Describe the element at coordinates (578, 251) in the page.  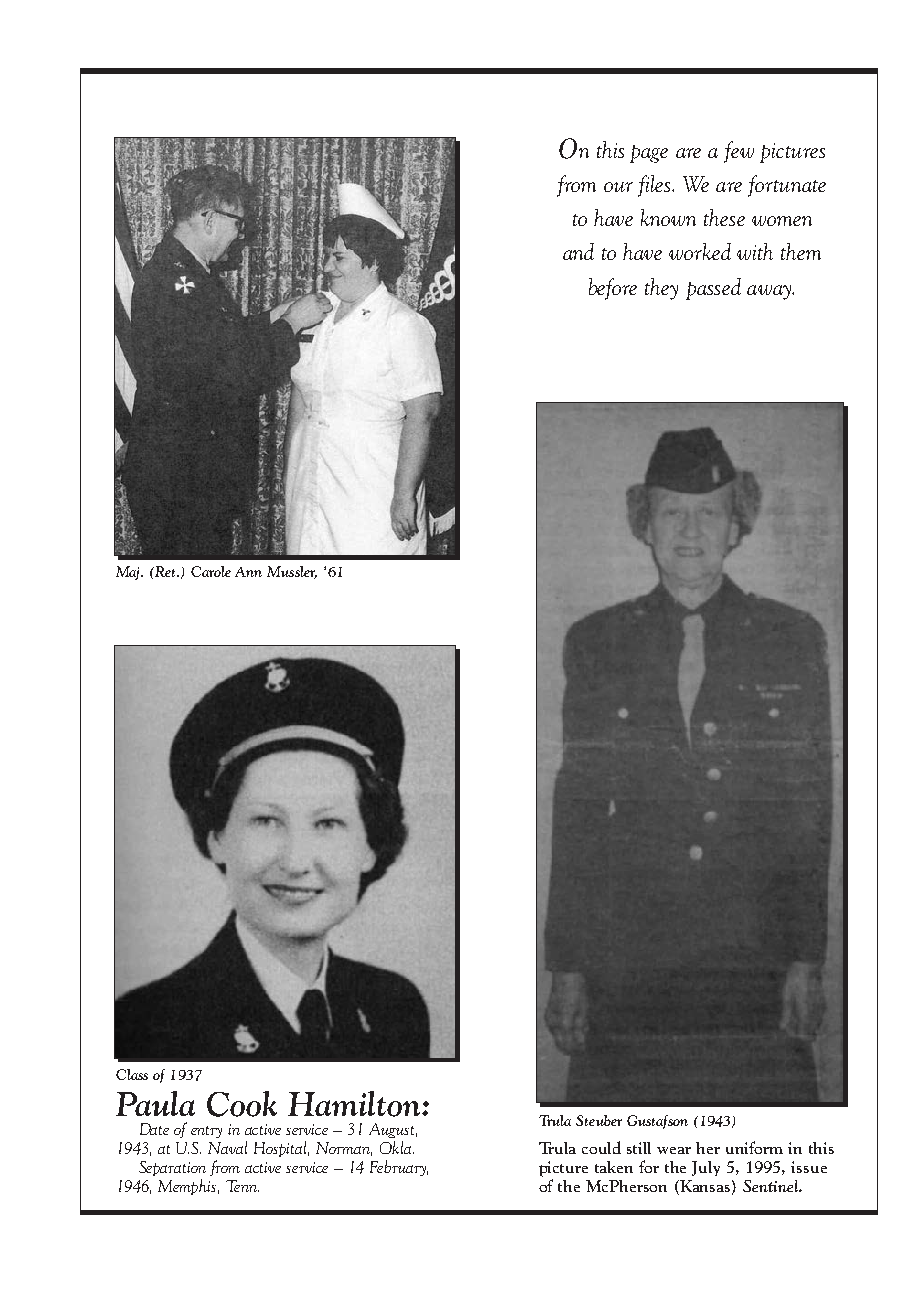
I see `and` at that location.
